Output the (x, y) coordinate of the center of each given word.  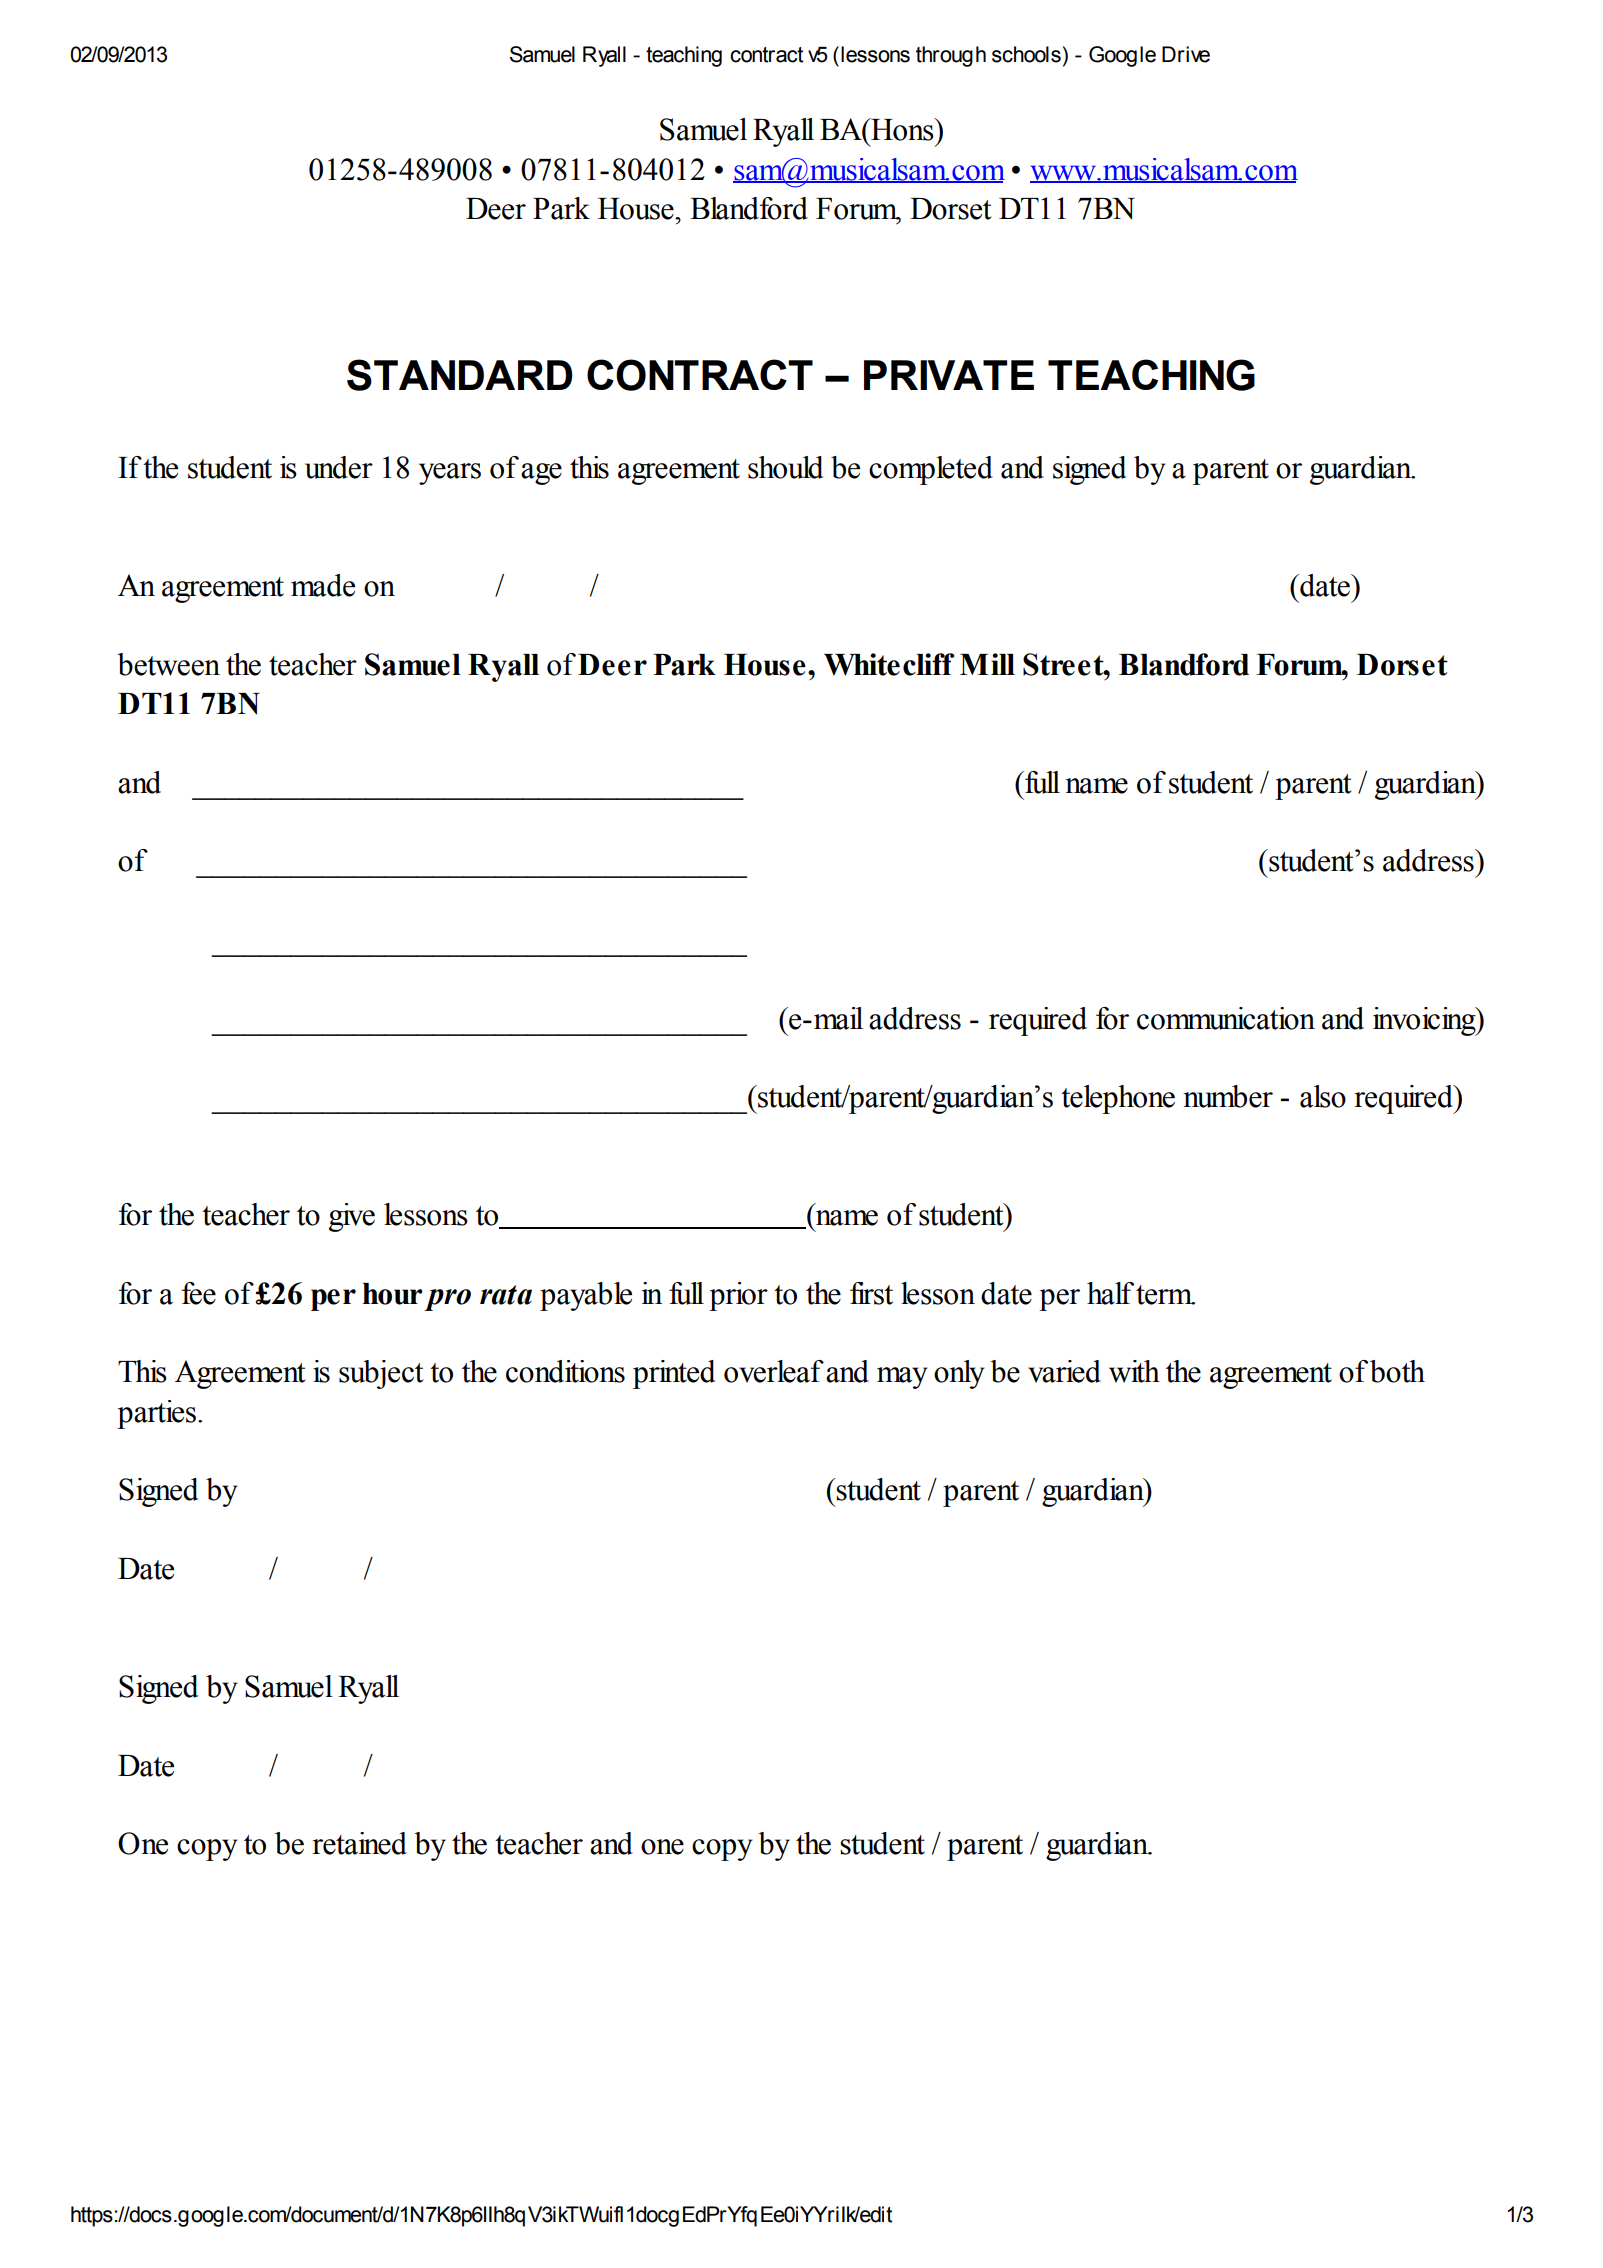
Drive (1186, 54)
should (785, 467)
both (1397, 1371)
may (902, 1378)
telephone (1118, 1099)
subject (381, 1374)
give (352, 1217)
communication (1226, 1018)
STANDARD (460, 375)
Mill (987, 664)
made (323, 585)
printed (674, 1374)
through (951, 56)
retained (360, 1843)
